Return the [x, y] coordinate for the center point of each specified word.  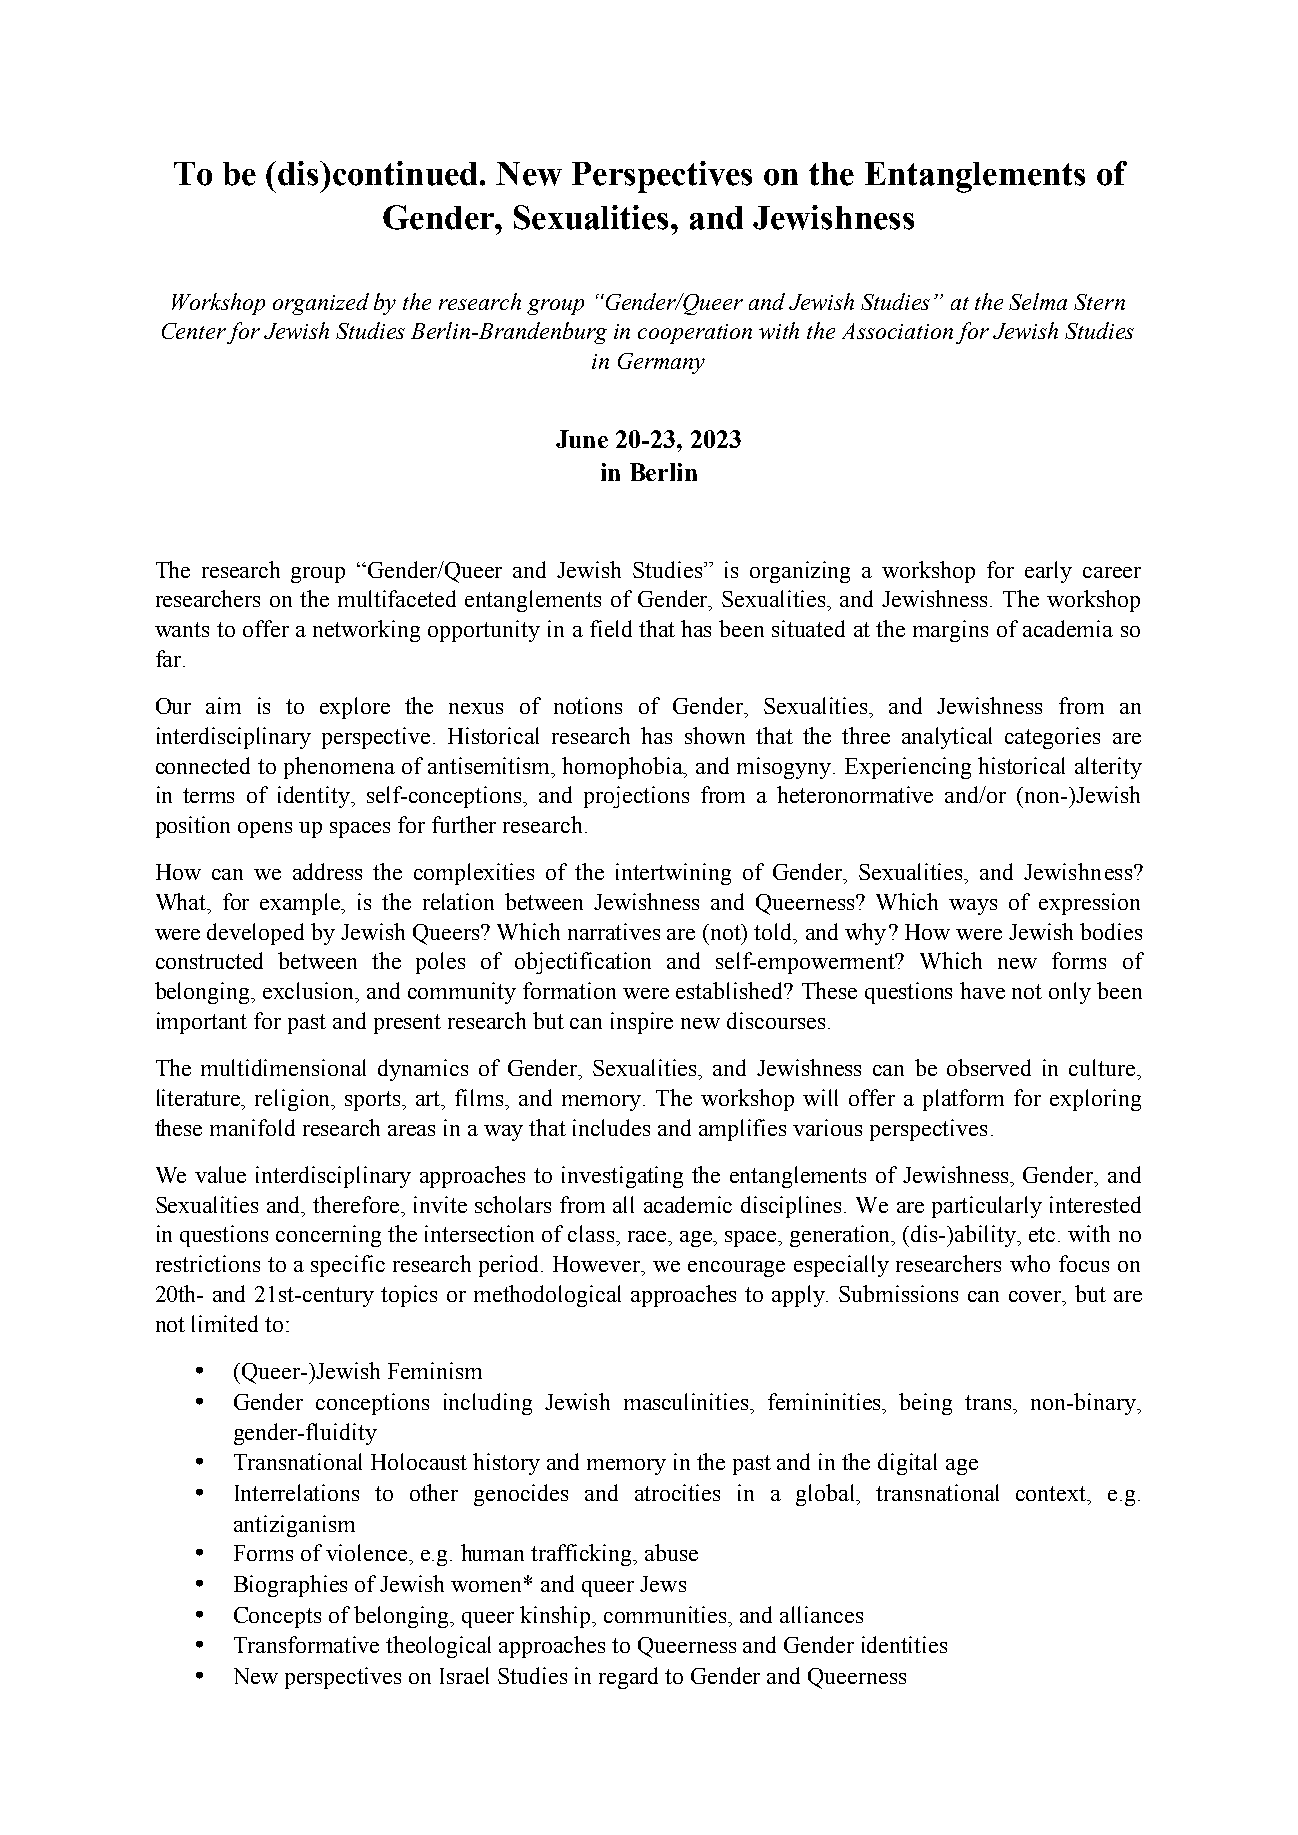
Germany [661, 363]
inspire [642, 1023]
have [982, 990]
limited [225, 1323]
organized [321, 304]
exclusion [310, 990]
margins [950, 631]
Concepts [277, 1617]
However [598, 1264]
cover [1036, 1296]
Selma [1038, 301]
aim [223, 705]
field [611, 628]
